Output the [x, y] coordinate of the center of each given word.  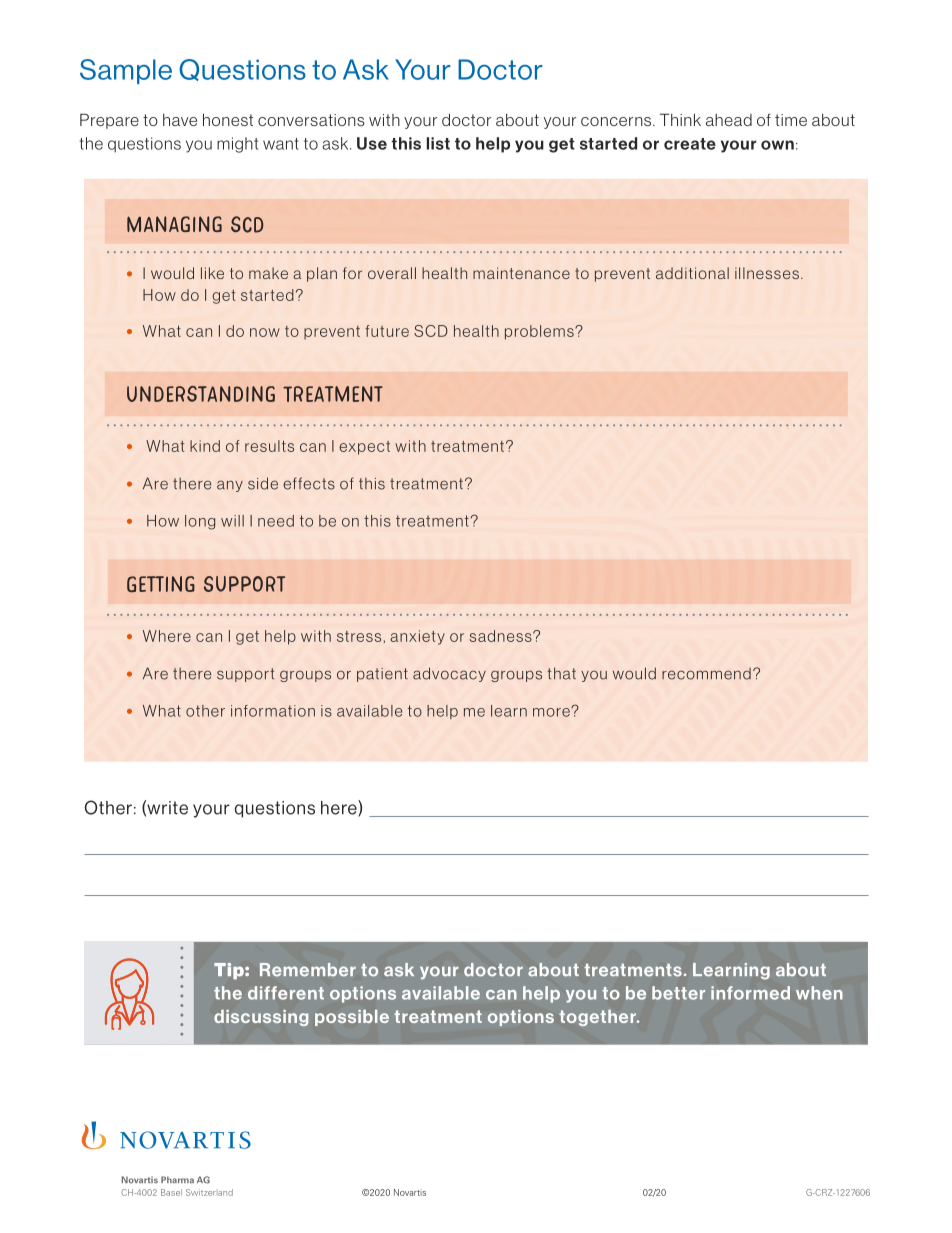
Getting [161, 584]
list [438, 143]
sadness [501, 636]
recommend [706, 674]
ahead [729, 120]
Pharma [177, 1179]
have [180, 120]
